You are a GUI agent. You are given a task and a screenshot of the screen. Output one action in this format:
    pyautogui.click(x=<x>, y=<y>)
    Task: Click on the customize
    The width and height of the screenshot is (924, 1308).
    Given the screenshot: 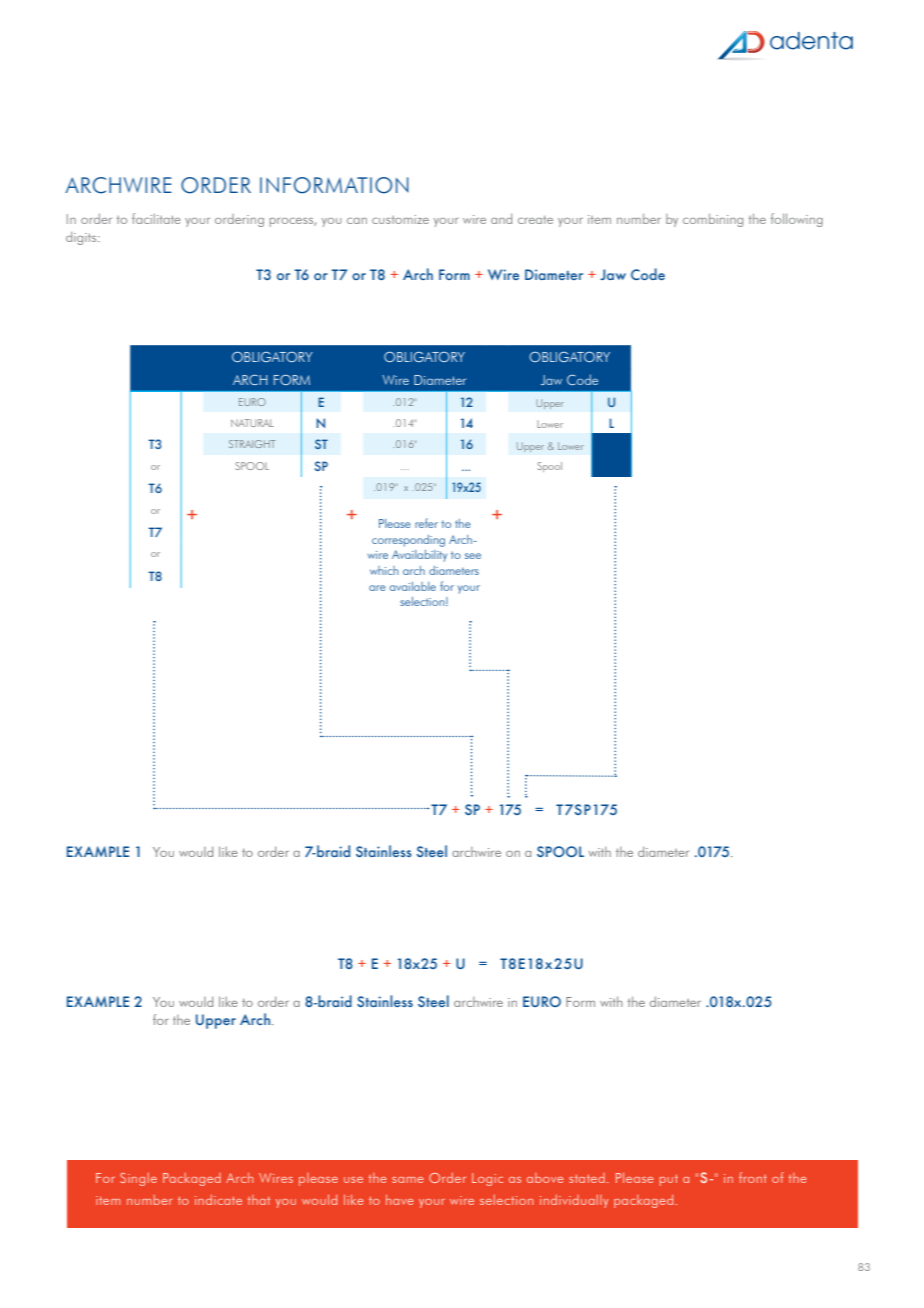 What is the action you would take?
    pyautogui.click(x=400, y=219)
